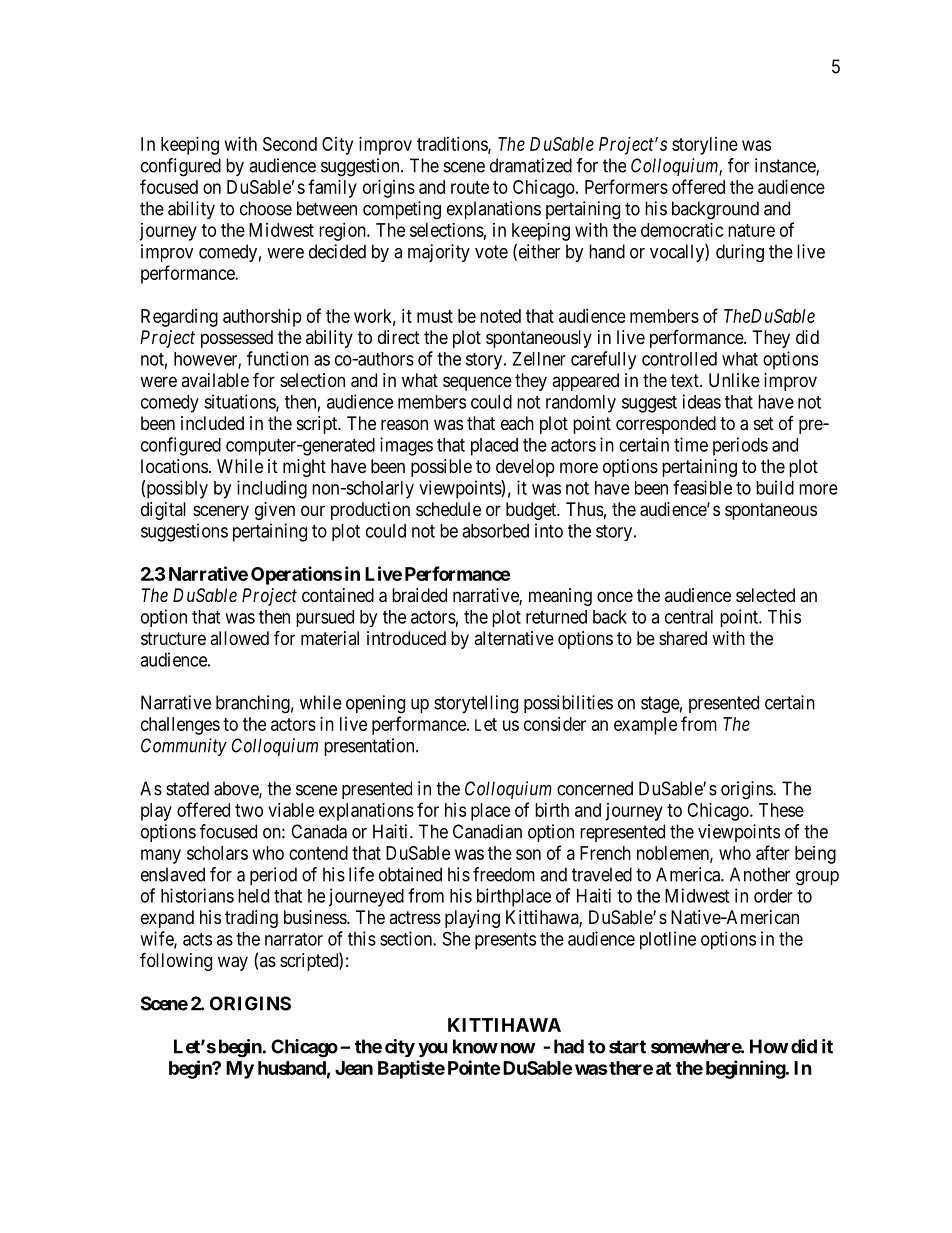 The height and width of the screenshot is (1233, 952). I want to click on Unlike, so click(734, 380).
